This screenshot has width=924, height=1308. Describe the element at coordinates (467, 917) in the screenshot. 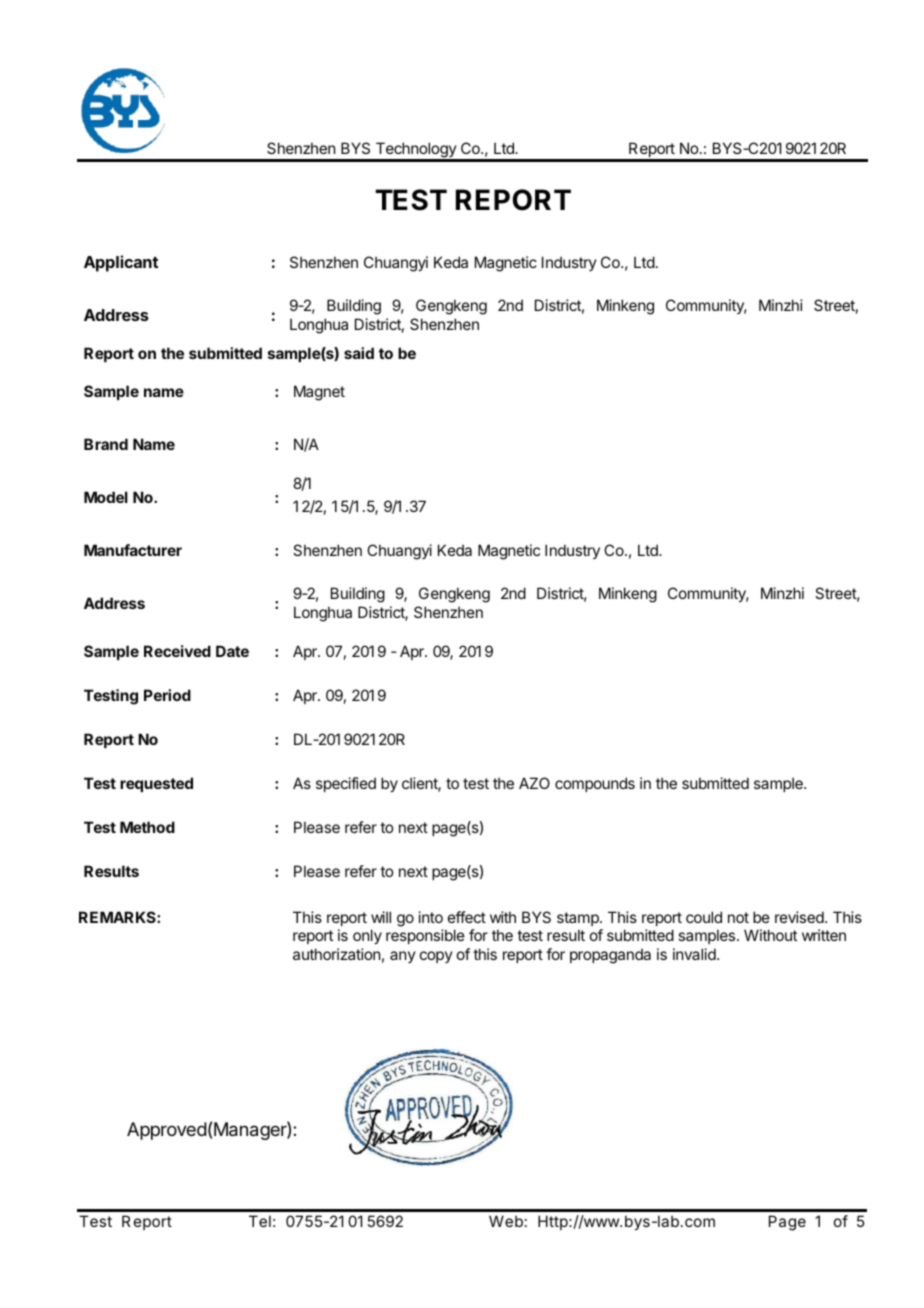

I see `effect` at that location.
